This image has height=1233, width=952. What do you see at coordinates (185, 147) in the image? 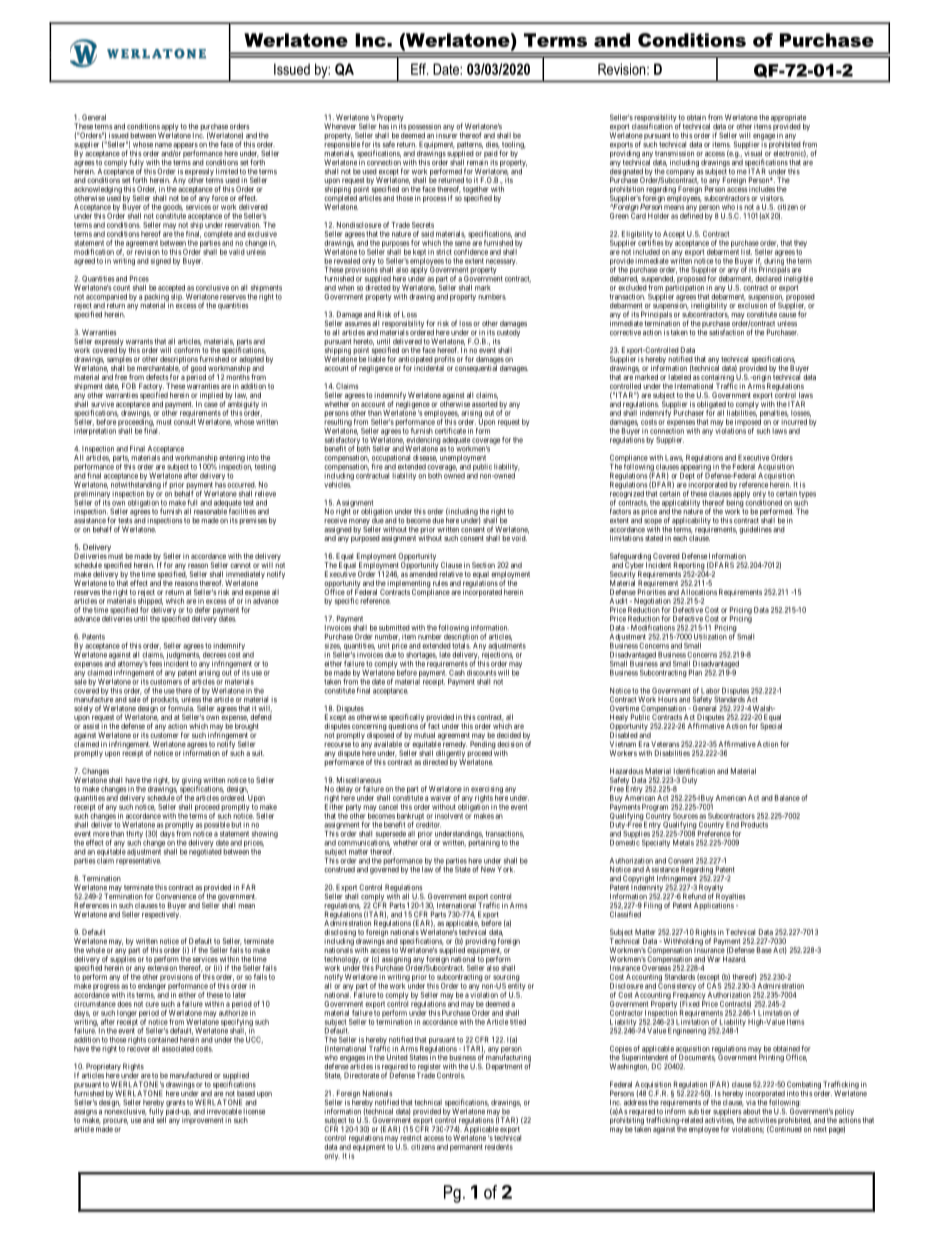
I see `appears` at bounding box center [185, 147].
